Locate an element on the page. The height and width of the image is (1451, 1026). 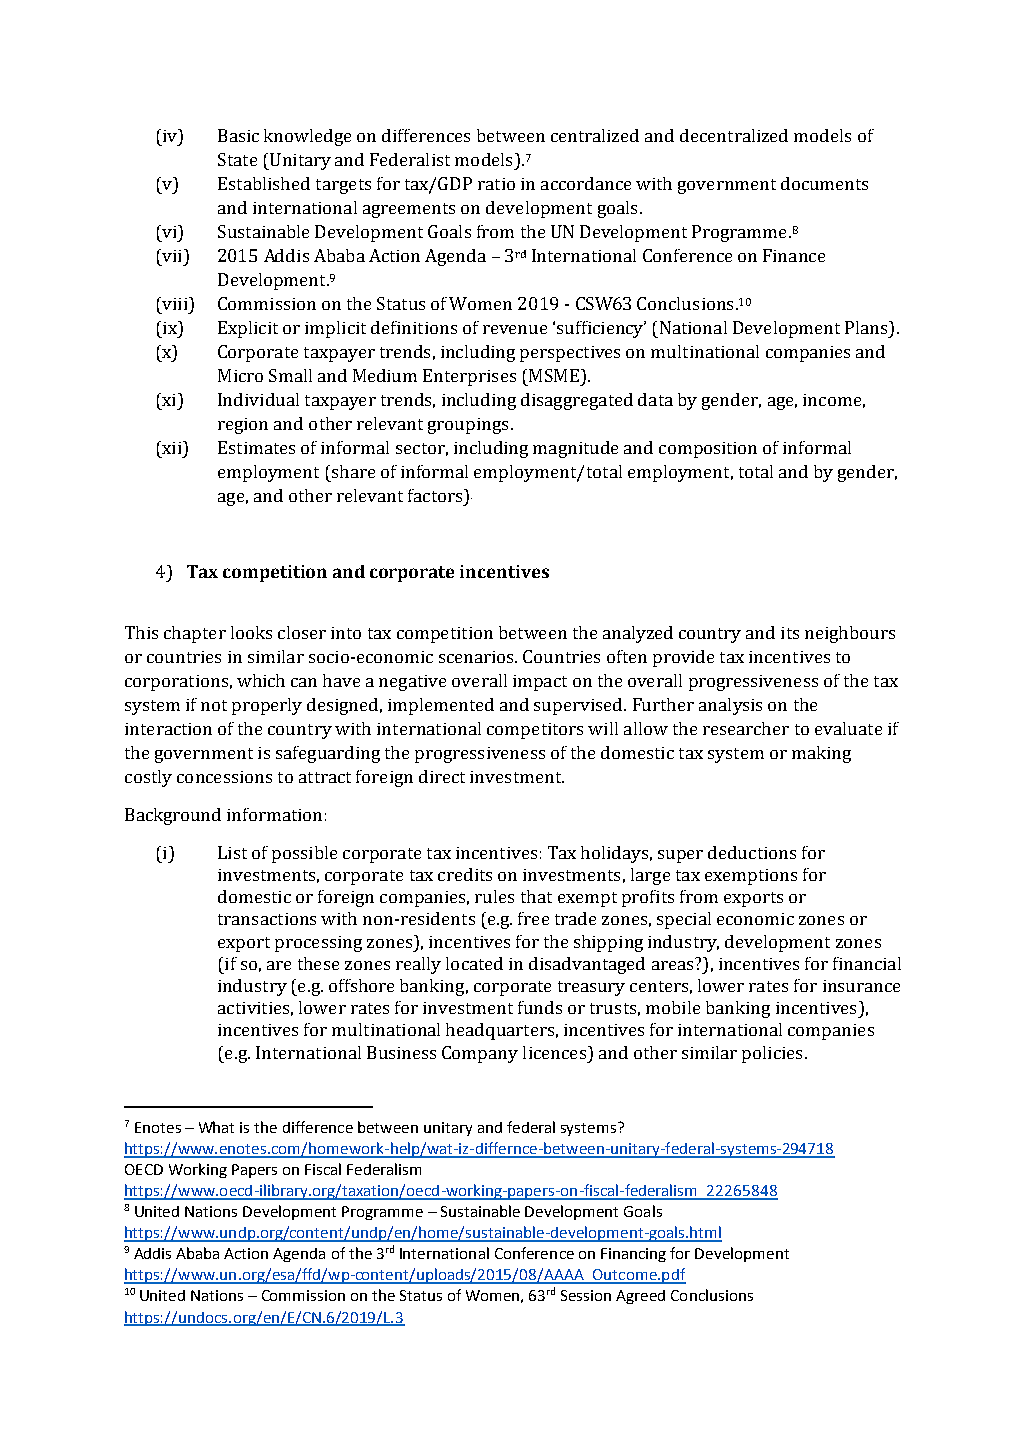
funds is located at coordinates (540, 1007).
